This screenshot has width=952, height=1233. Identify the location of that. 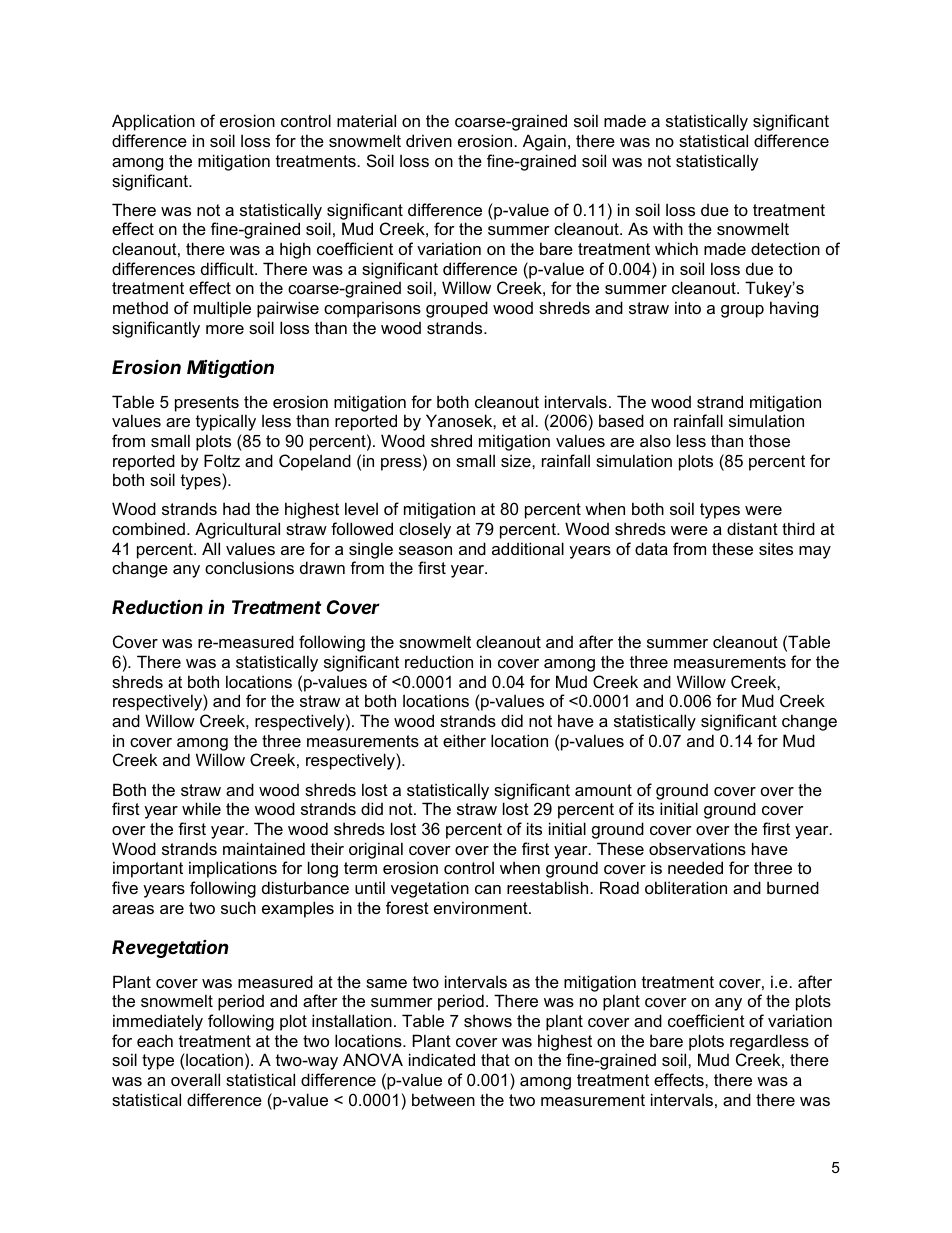
(495, 1059).
